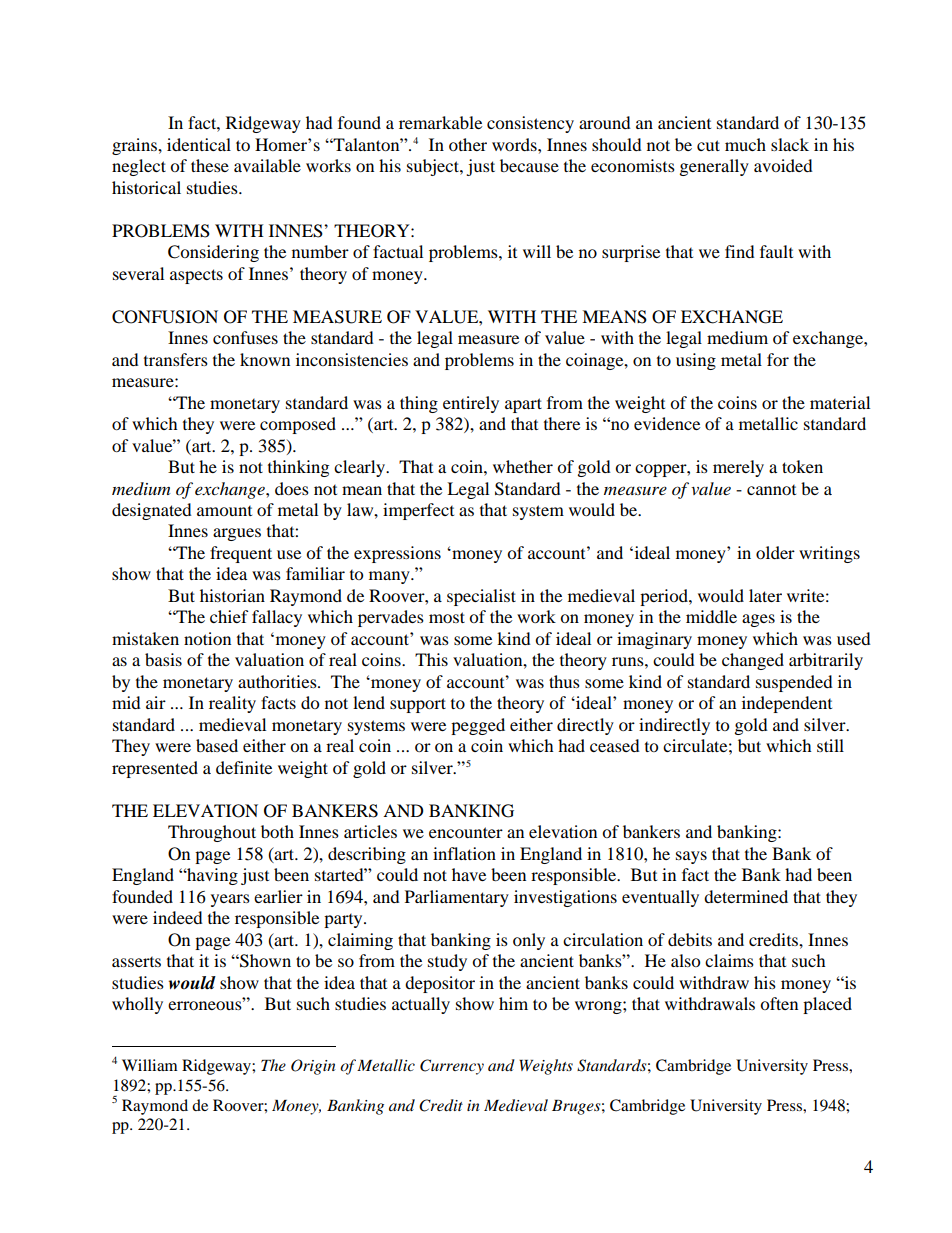  I want to click on later, so click(765, 595).
